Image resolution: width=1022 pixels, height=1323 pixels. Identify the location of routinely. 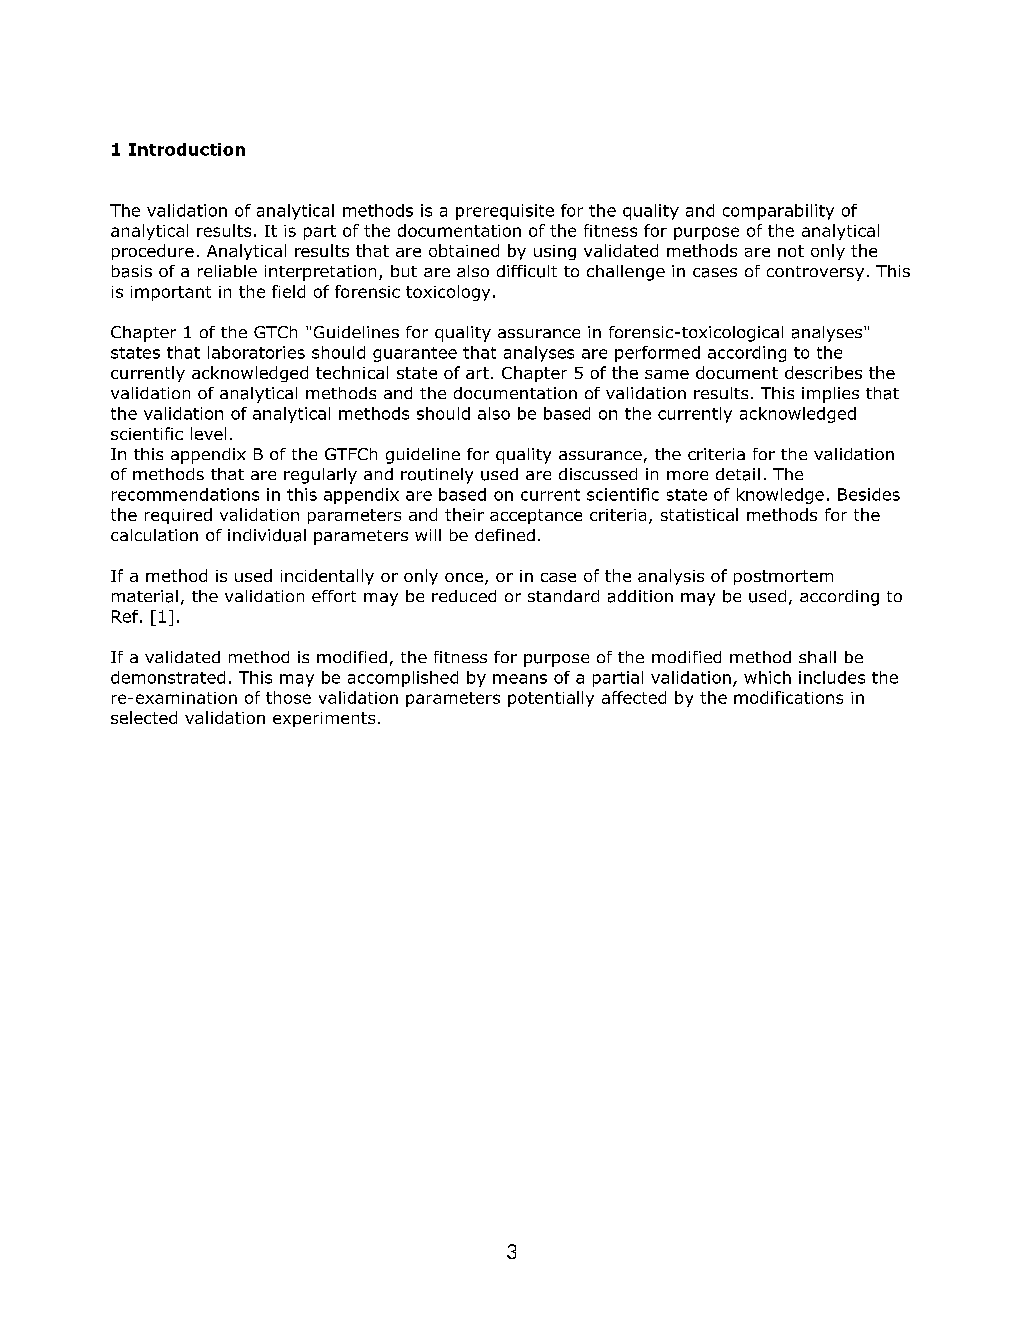
(437, 476).
